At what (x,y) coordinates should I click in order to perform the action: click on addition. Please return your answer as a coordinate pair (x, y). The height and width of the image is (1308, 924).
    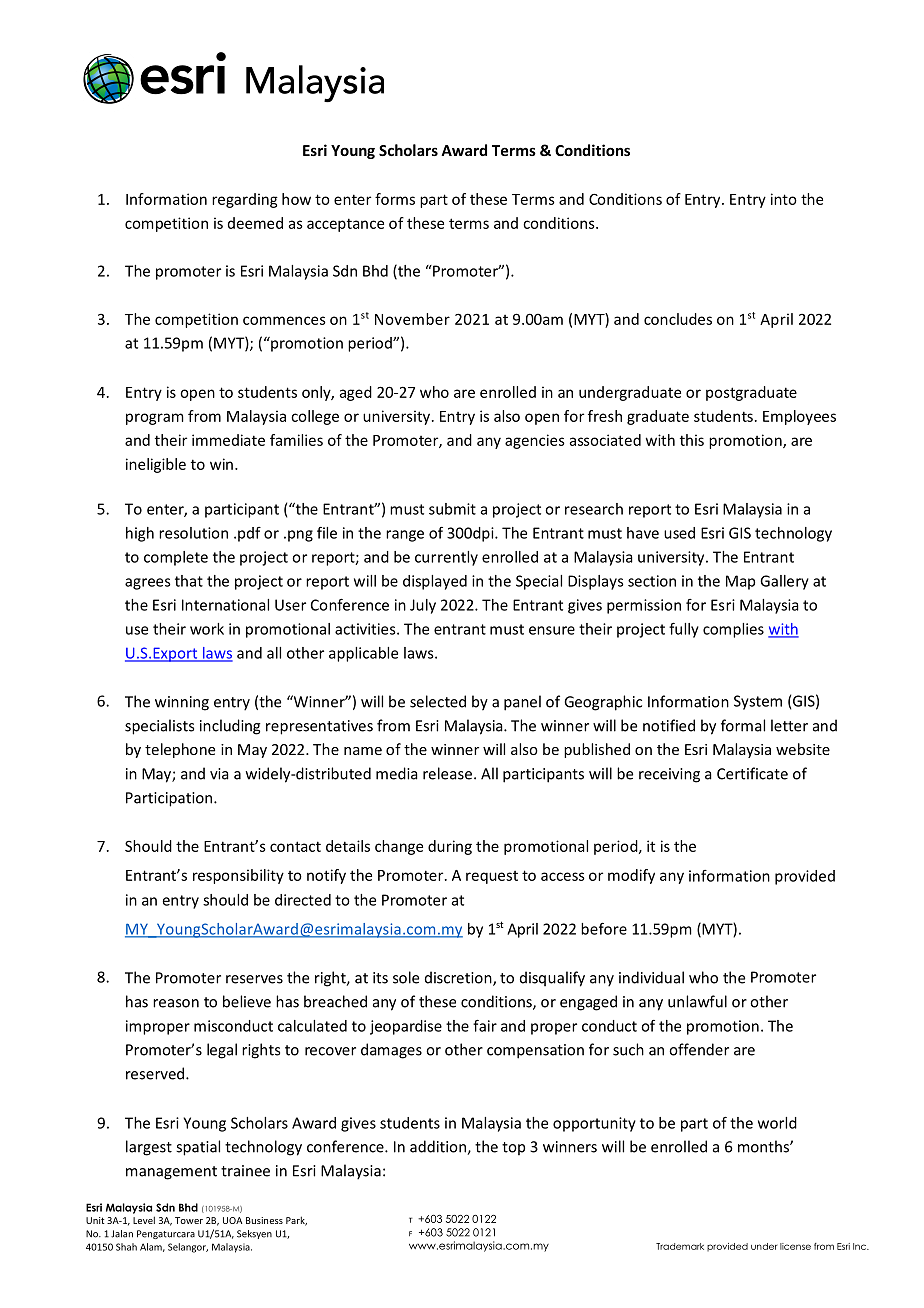
    Looking at the image, I should click on (439, 1147).
